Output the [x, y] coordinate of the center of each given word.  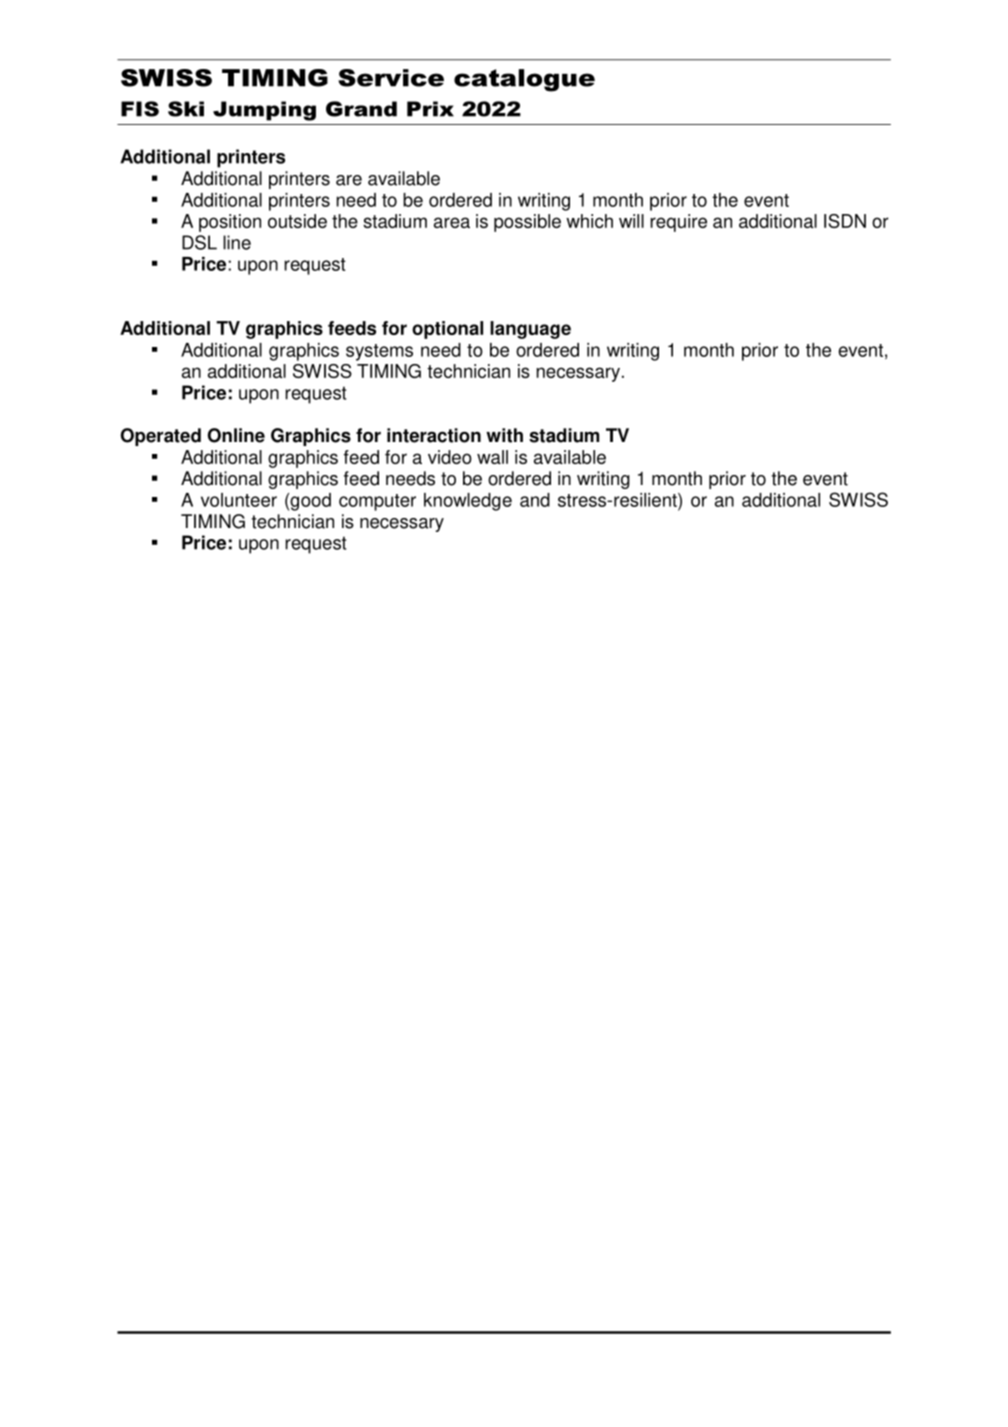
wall [492, 457]
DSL [199, 242]
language [530, 330]
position [230, 223]
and [535, 500]
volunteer [239, 500]
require [678, 223]
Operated [160, 437]
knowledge [468, 502]
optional [447, 330]
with [504, 435]
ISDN [845, 221]
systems [379, 352]
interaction [434, 435]
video [450, 457]
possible [527, 223]
